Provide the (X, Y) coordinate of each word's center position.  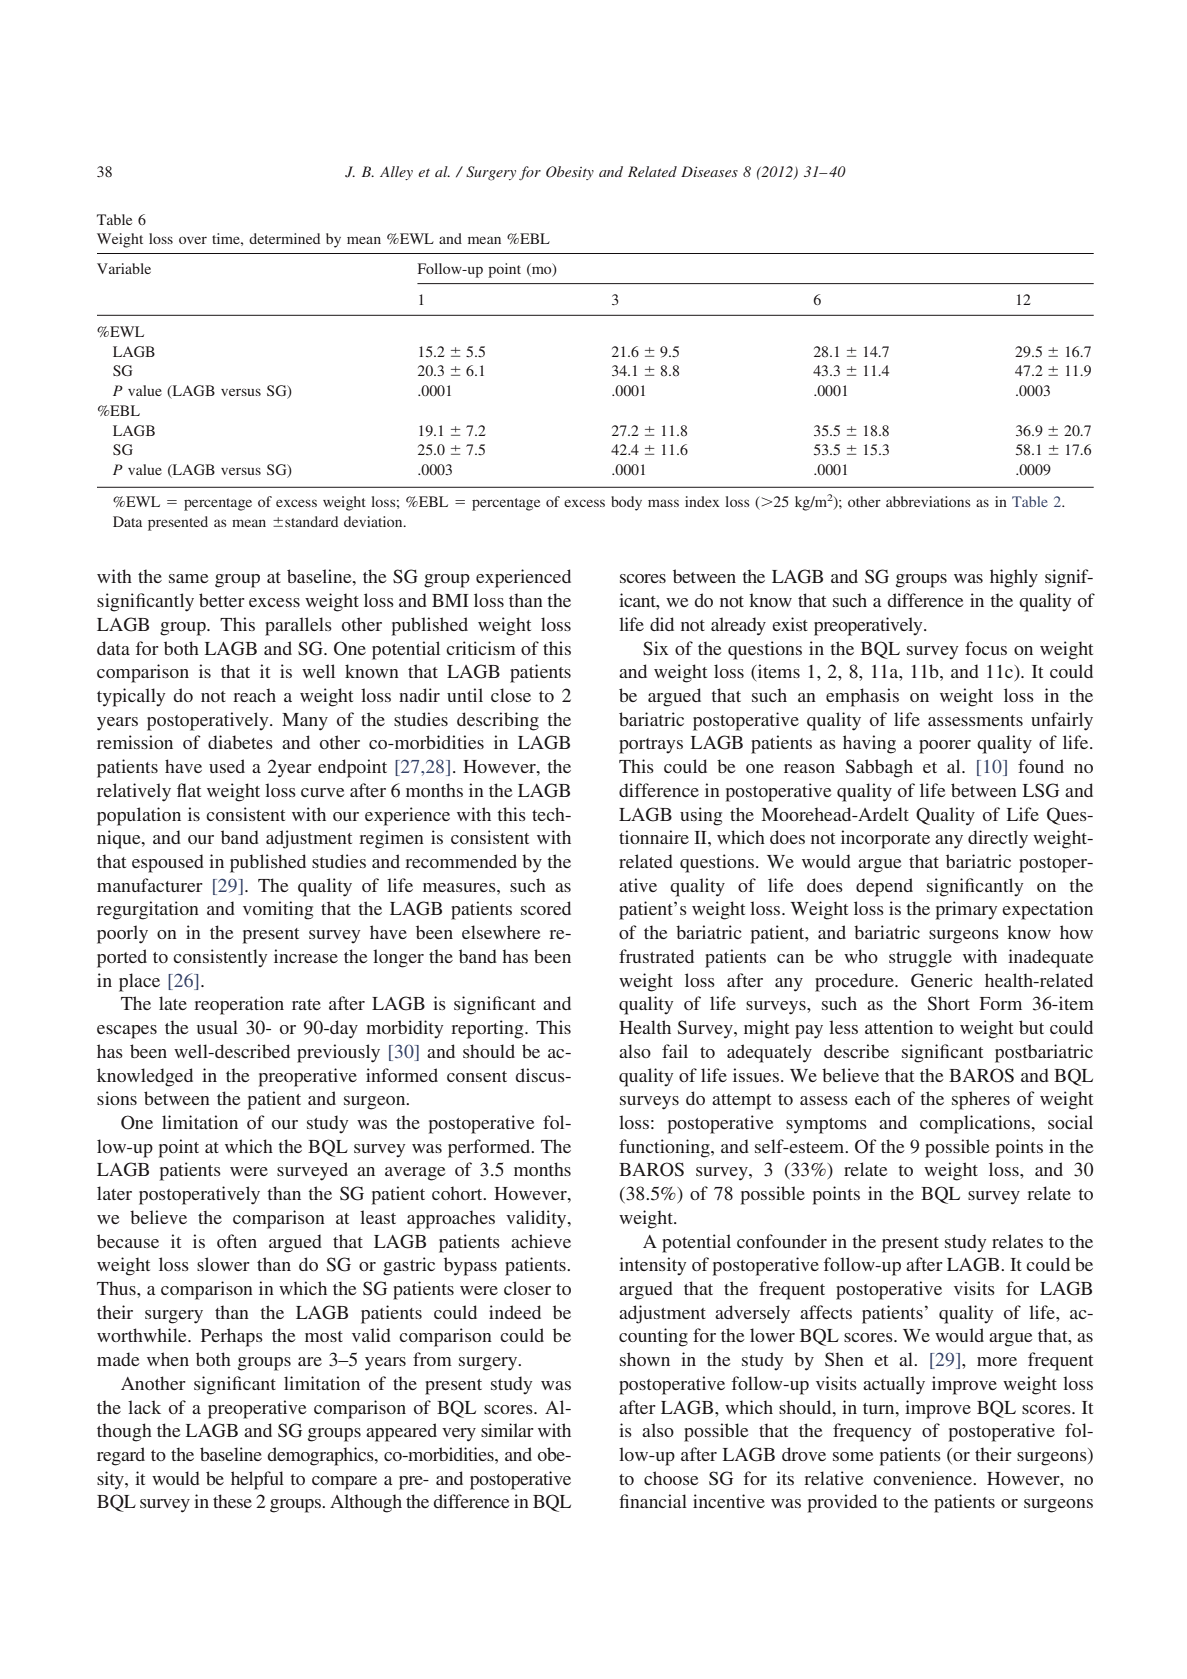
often (237, 1241)
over (193, 240)
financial (653, 1501)
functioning (665, 1148)
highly (1014, 578)
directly (998, 839)
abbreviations (928, 501)
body (626, 503)
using (701, 816)
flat (189, 790)
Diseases (709, 171)
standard (311, 521)
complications (975, 1124)
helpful (257, 1480)
